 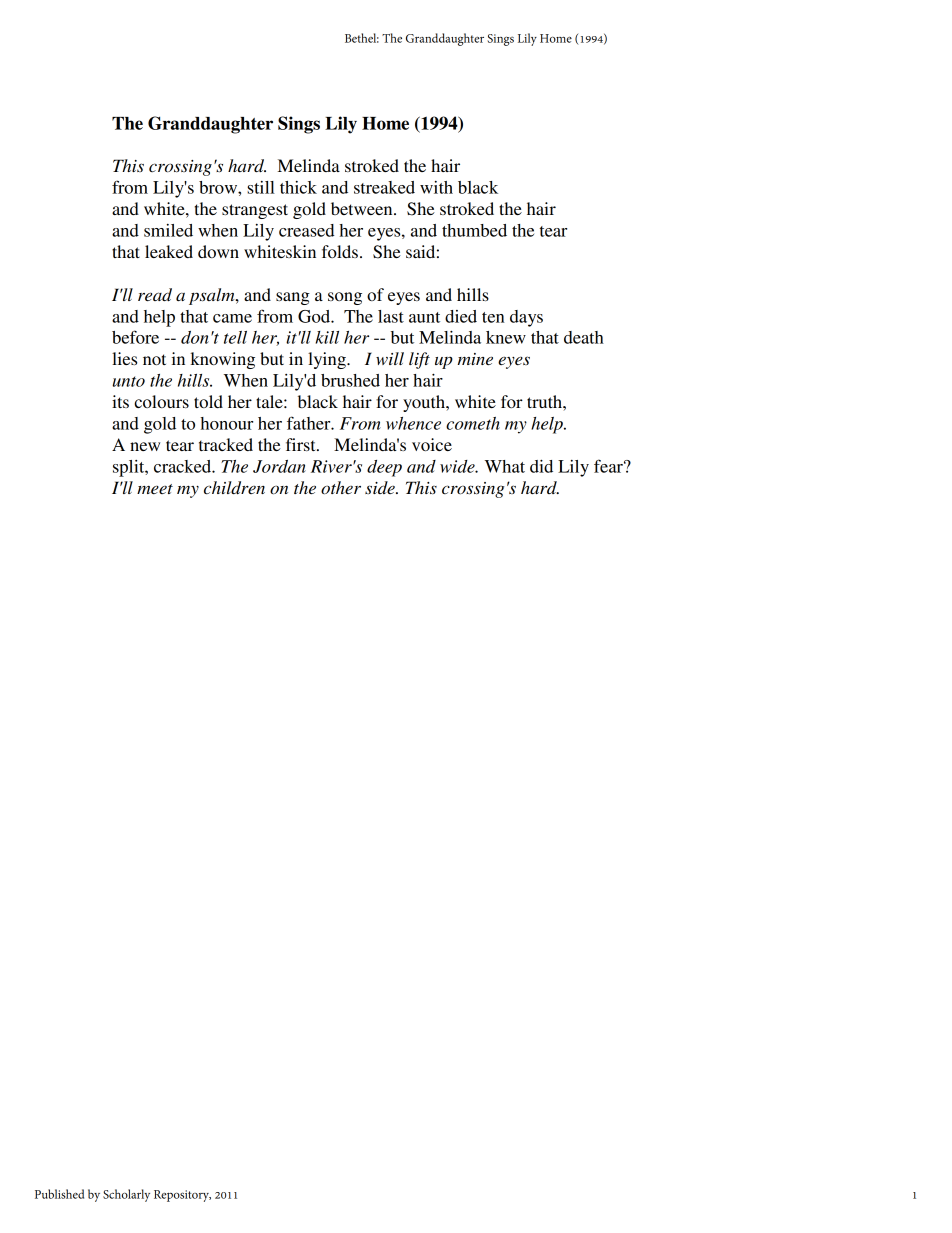 What do you see at coordinates (474, 230) in the page?
I see `thumbed` at bounding box center [474, 230].
